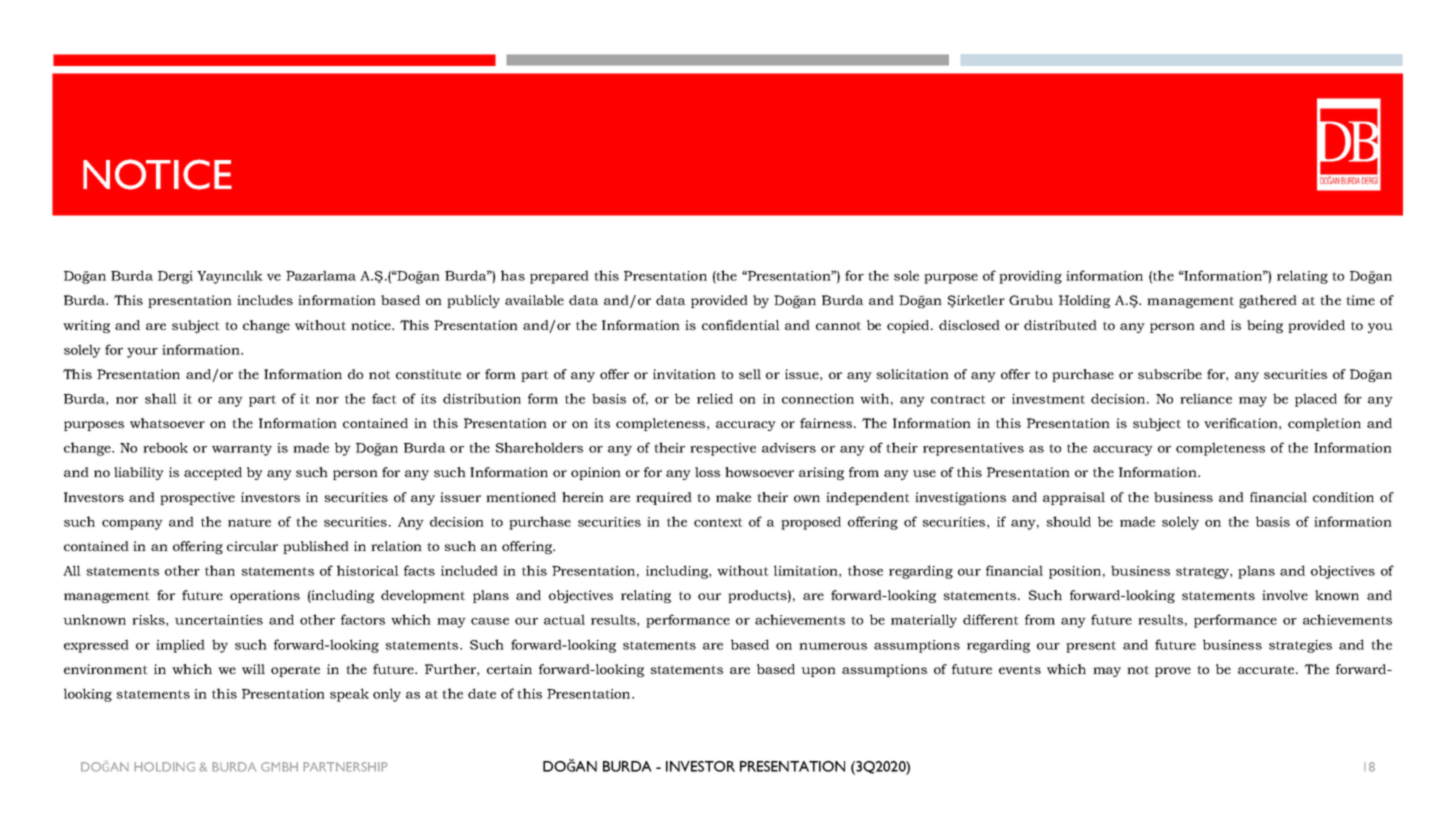  Describe the element at coordinates (1069, 521) in the screenshot. I see `should` at that location.
